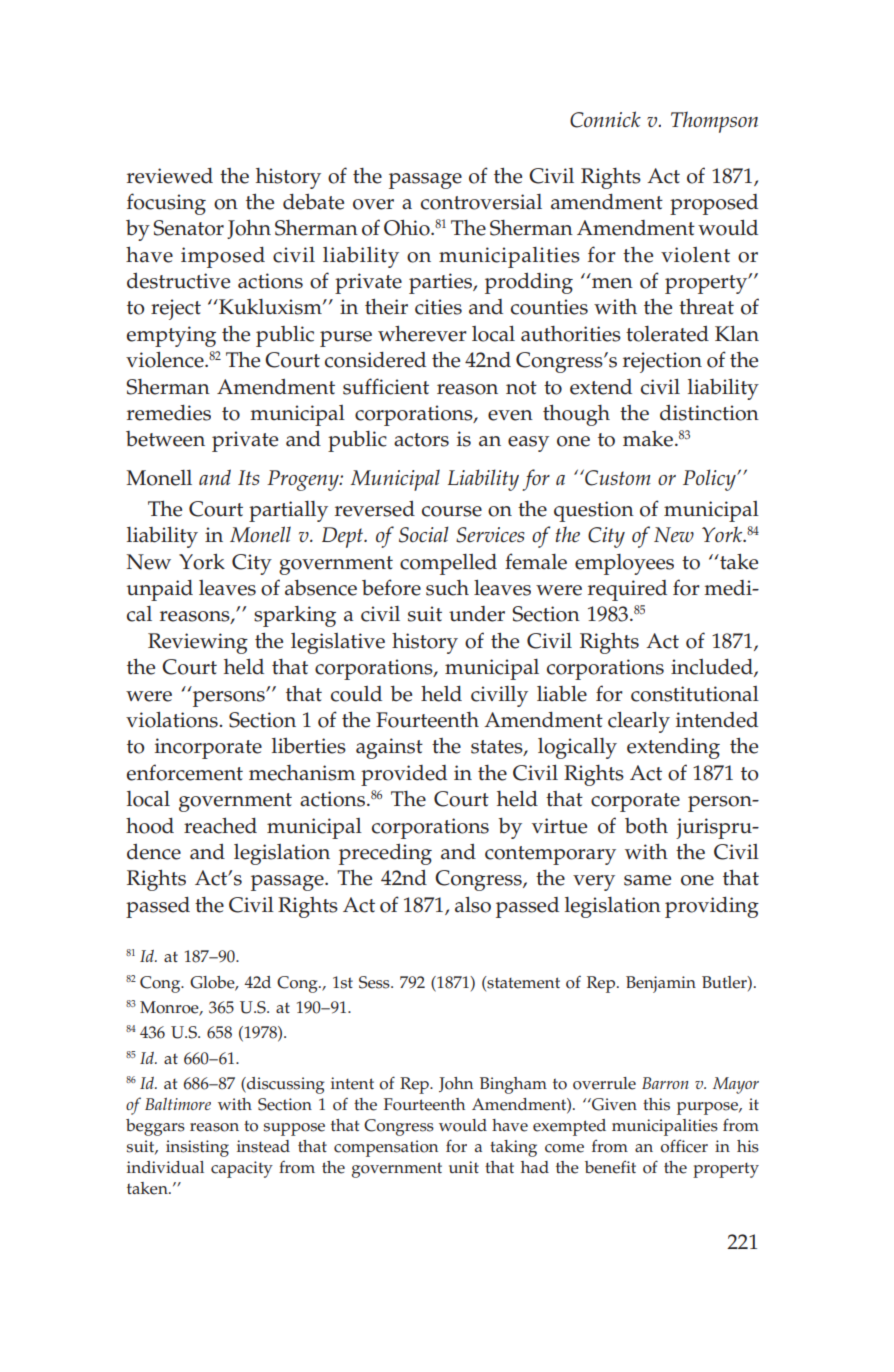 The image size is (894, 1372). What do you see at coordinates (714, 122) in the page?
I see `Thompson` at bounding box center [714, 122].
